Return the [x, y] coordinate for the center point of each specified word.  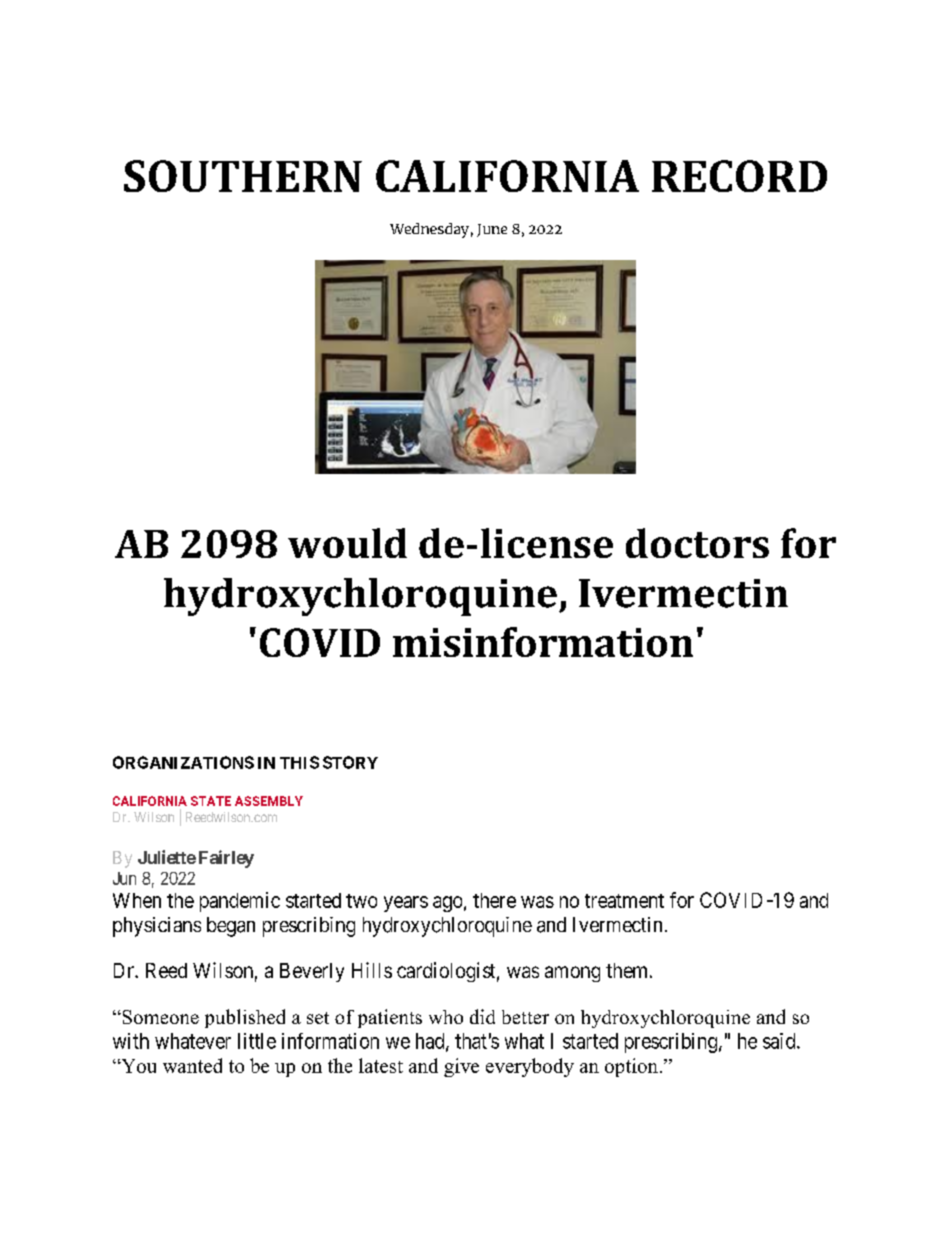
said [780, 1041]
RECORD [739, 176]
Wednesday [429, 230]
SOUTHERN [243, 176]
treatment [624, 901]
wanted [192, 1065]
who [446, 1017]
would [347, 543]
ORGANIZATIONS [183, 762]
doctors [697, 543]
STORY [350, 762]
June [492, 230]
